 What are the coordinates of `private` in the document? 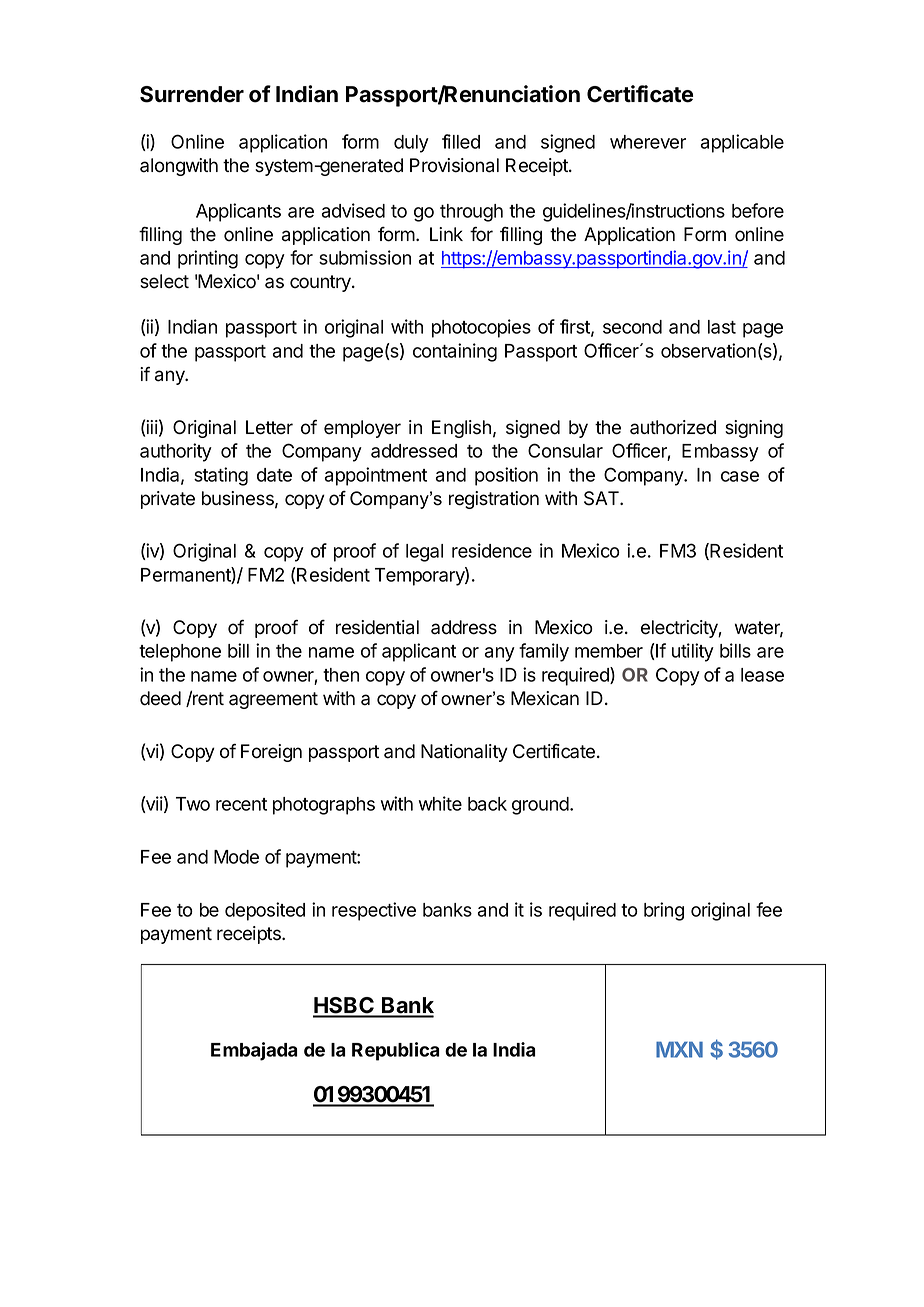 It's located at (168, 500).
